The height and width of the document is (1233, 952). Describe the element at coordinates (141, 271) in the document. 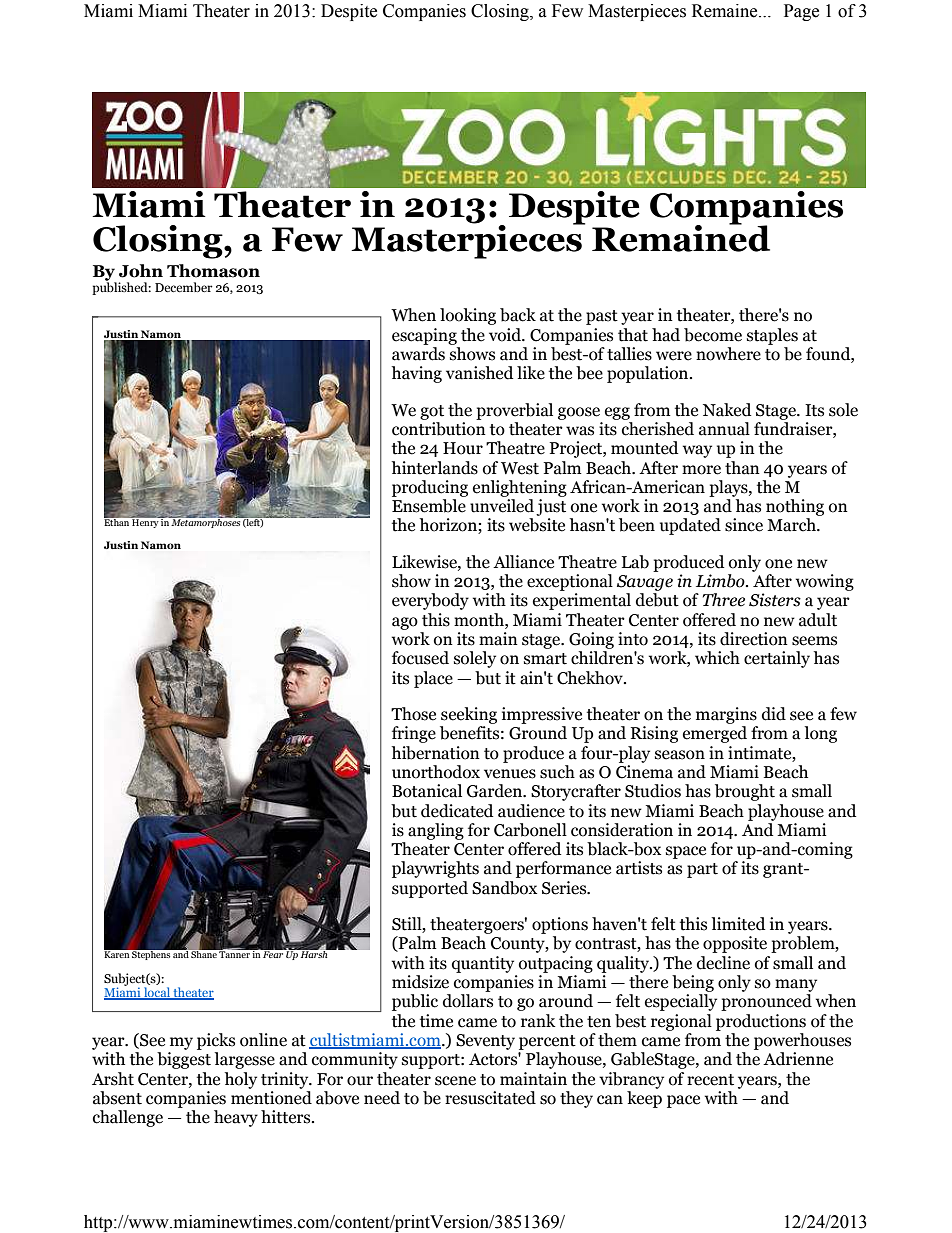

I see `John` at that location.
